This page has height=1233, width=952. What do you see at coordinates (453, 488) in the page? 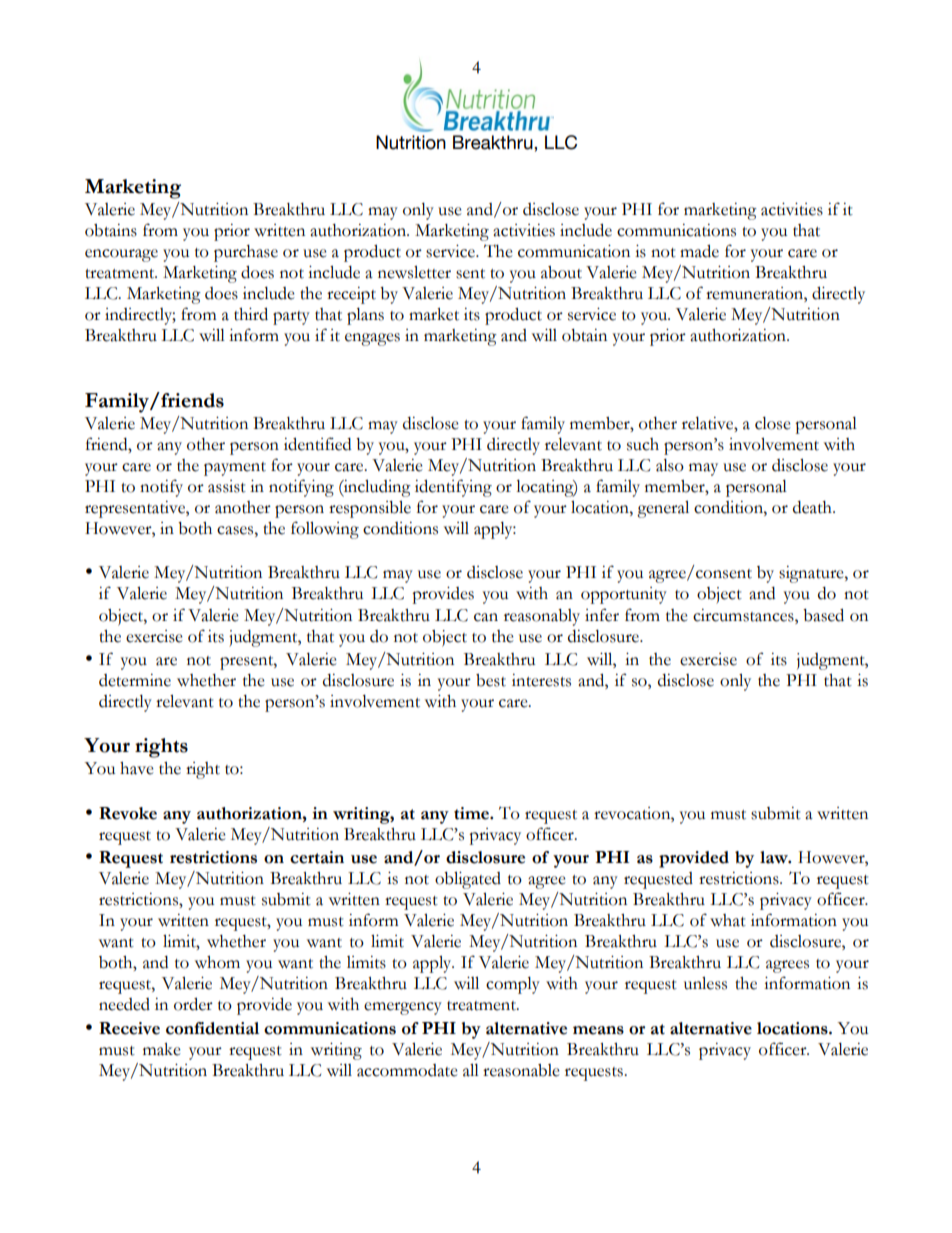
I see `identifying` at bounding box center [453, 488].
